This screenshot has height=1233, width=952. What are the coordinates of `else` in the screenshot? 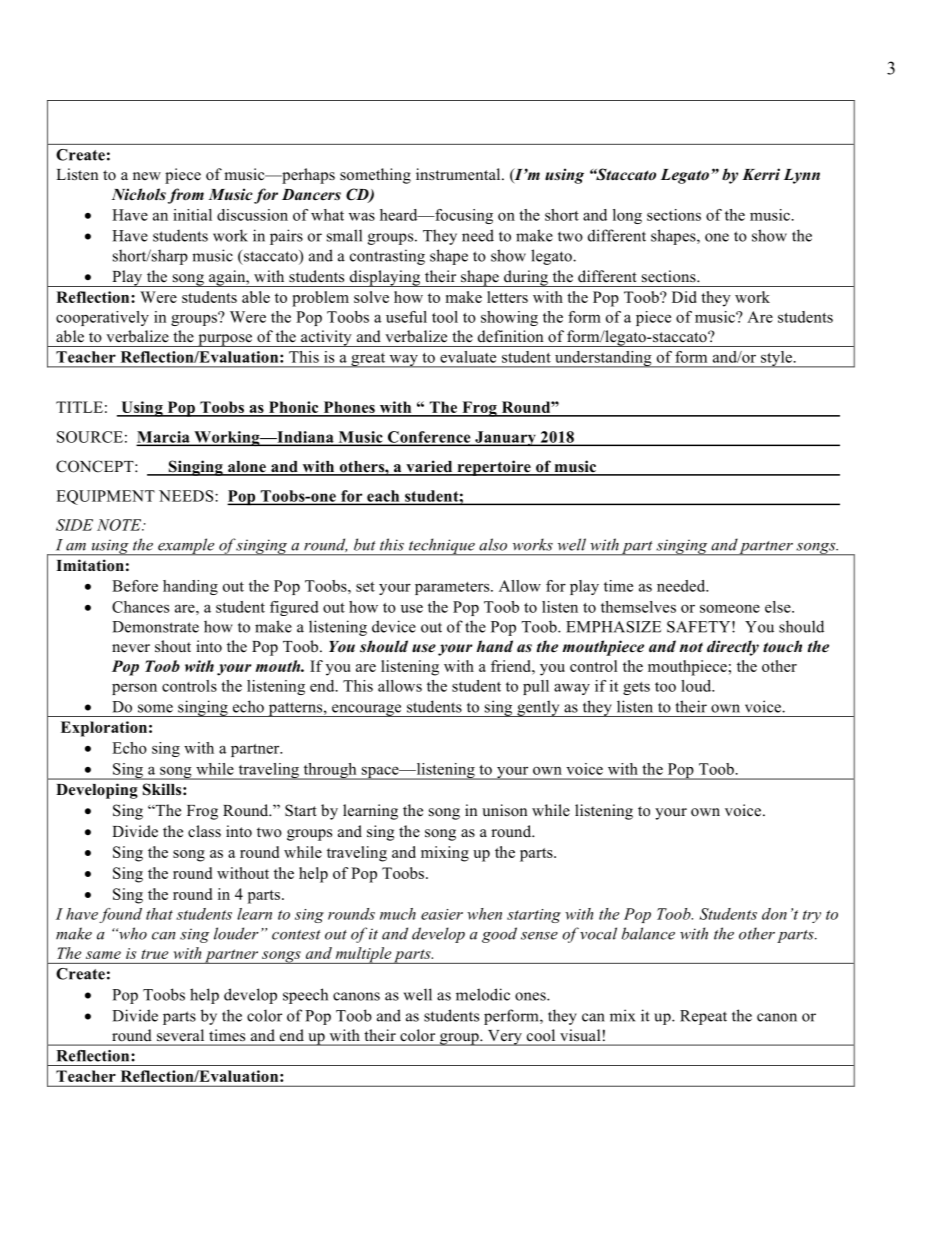 It's located at (779, 607).
